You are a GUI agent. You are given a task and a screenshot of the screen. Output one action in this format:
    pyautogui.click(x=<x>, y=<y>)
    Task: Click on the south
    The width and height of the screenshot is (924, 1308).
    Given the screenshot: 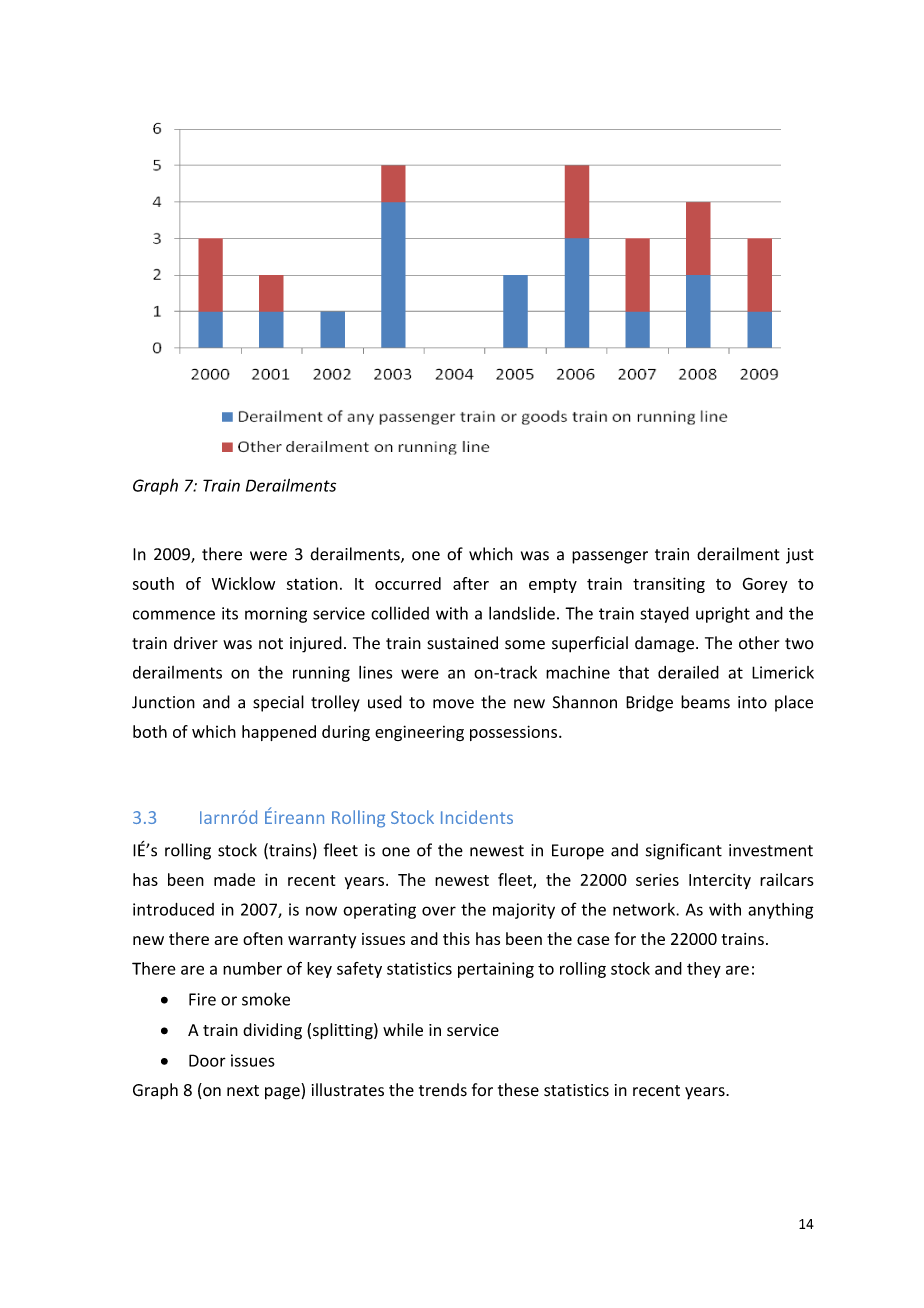 What is the action you would take?
    pyautogui.click(x=153, y=583)
